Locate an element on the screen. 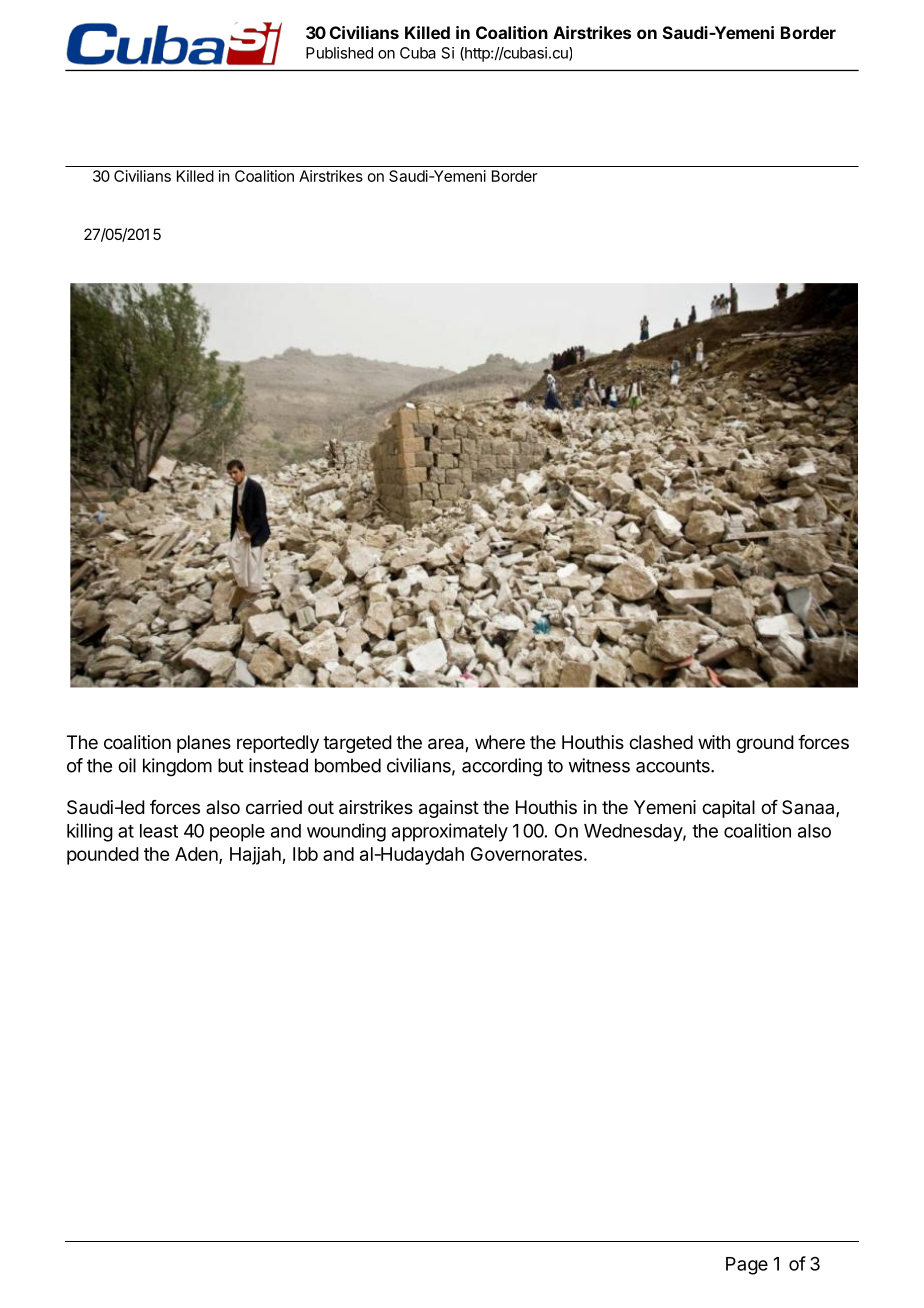  targeted is located at coordinates (357, 744).
